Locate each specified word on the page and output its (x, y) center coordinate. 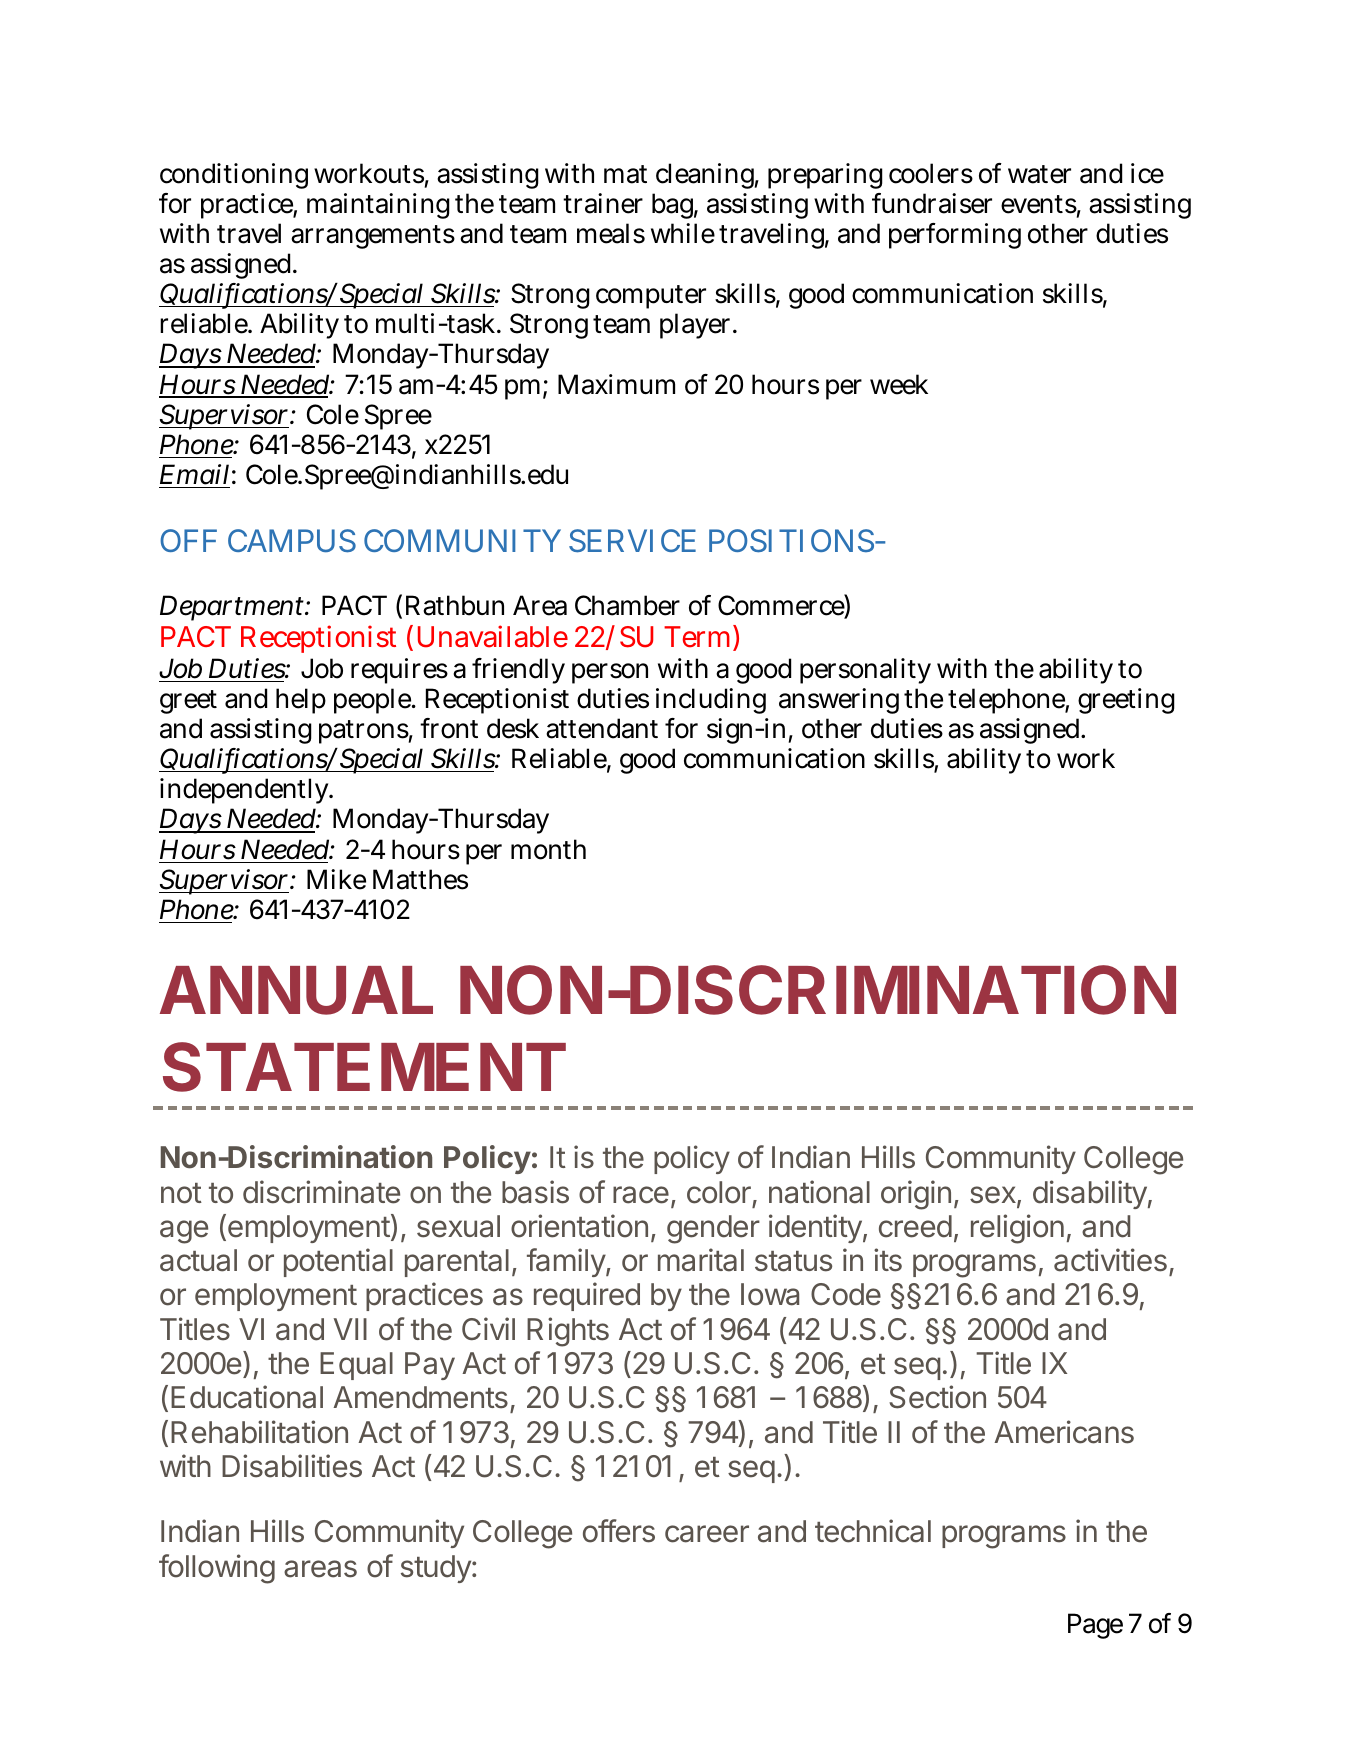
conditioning (234, 176)
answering (839, 701)
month (548, 849)
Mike (336, 879)
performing (955, 236)
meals (611, 233)
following (217, 1569)
